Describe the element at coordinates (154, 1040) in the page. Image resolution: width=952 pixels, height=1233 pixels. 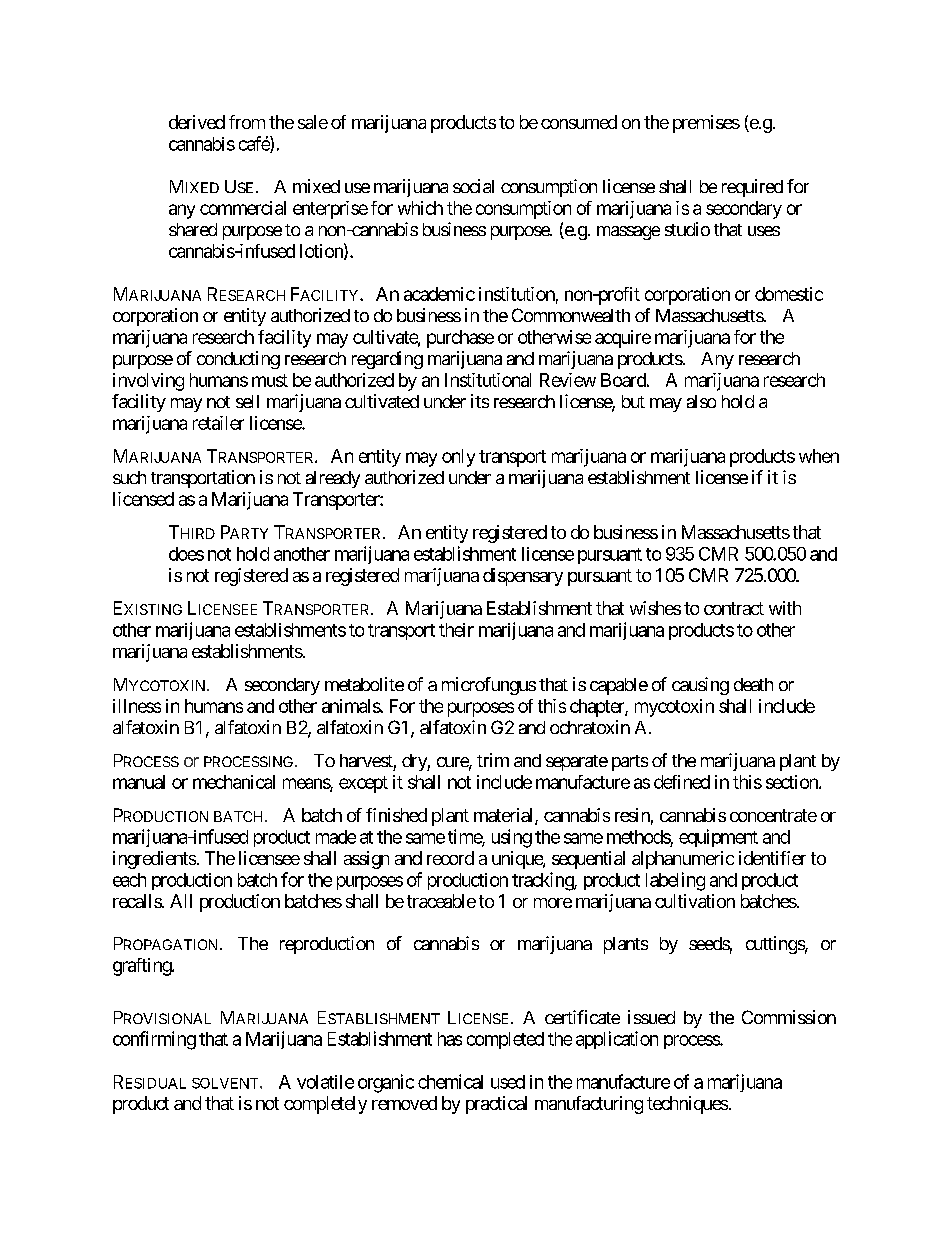
I see `confirming` at that location.
